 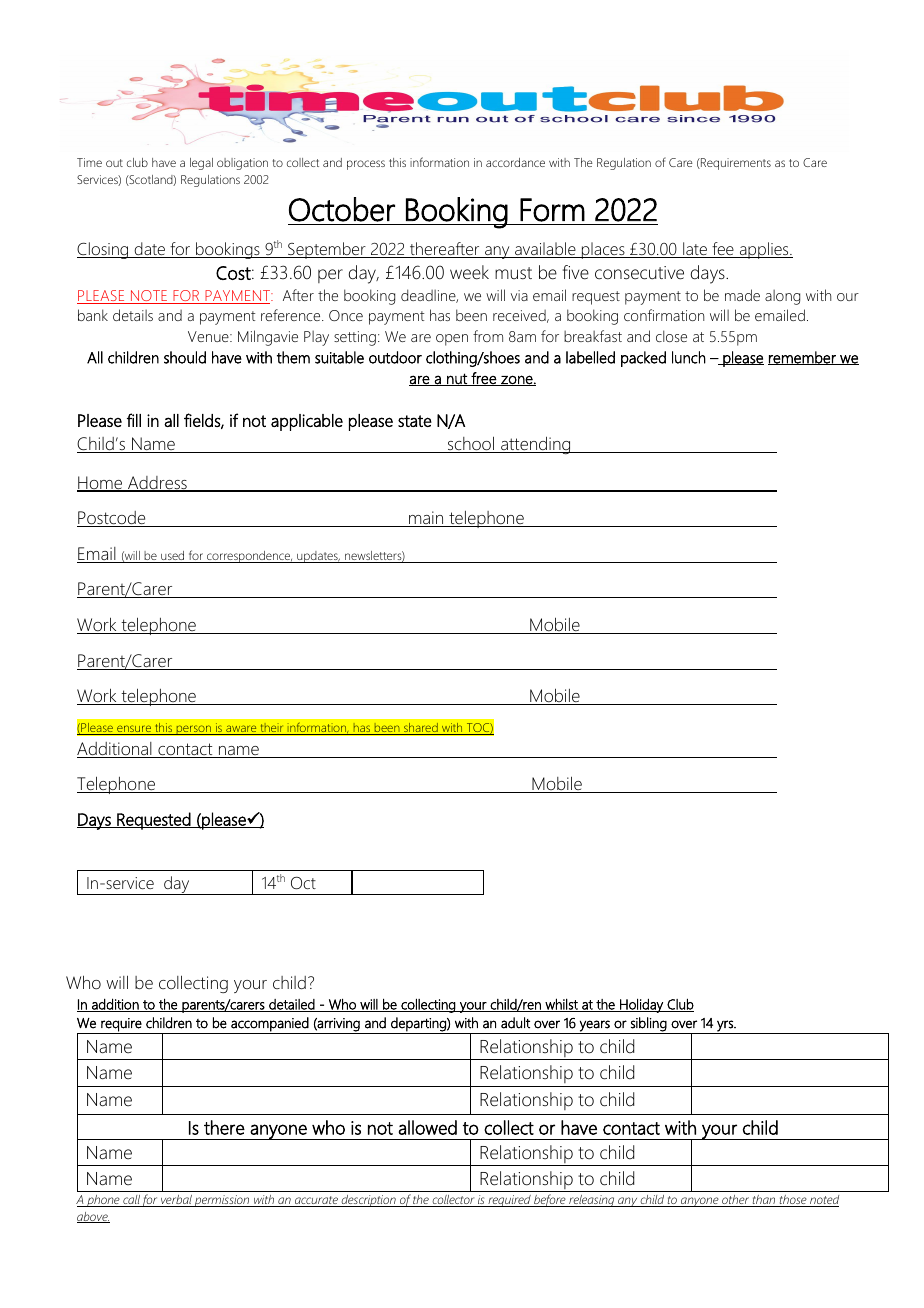 I want to click on person, so click(x=194, y=730).
